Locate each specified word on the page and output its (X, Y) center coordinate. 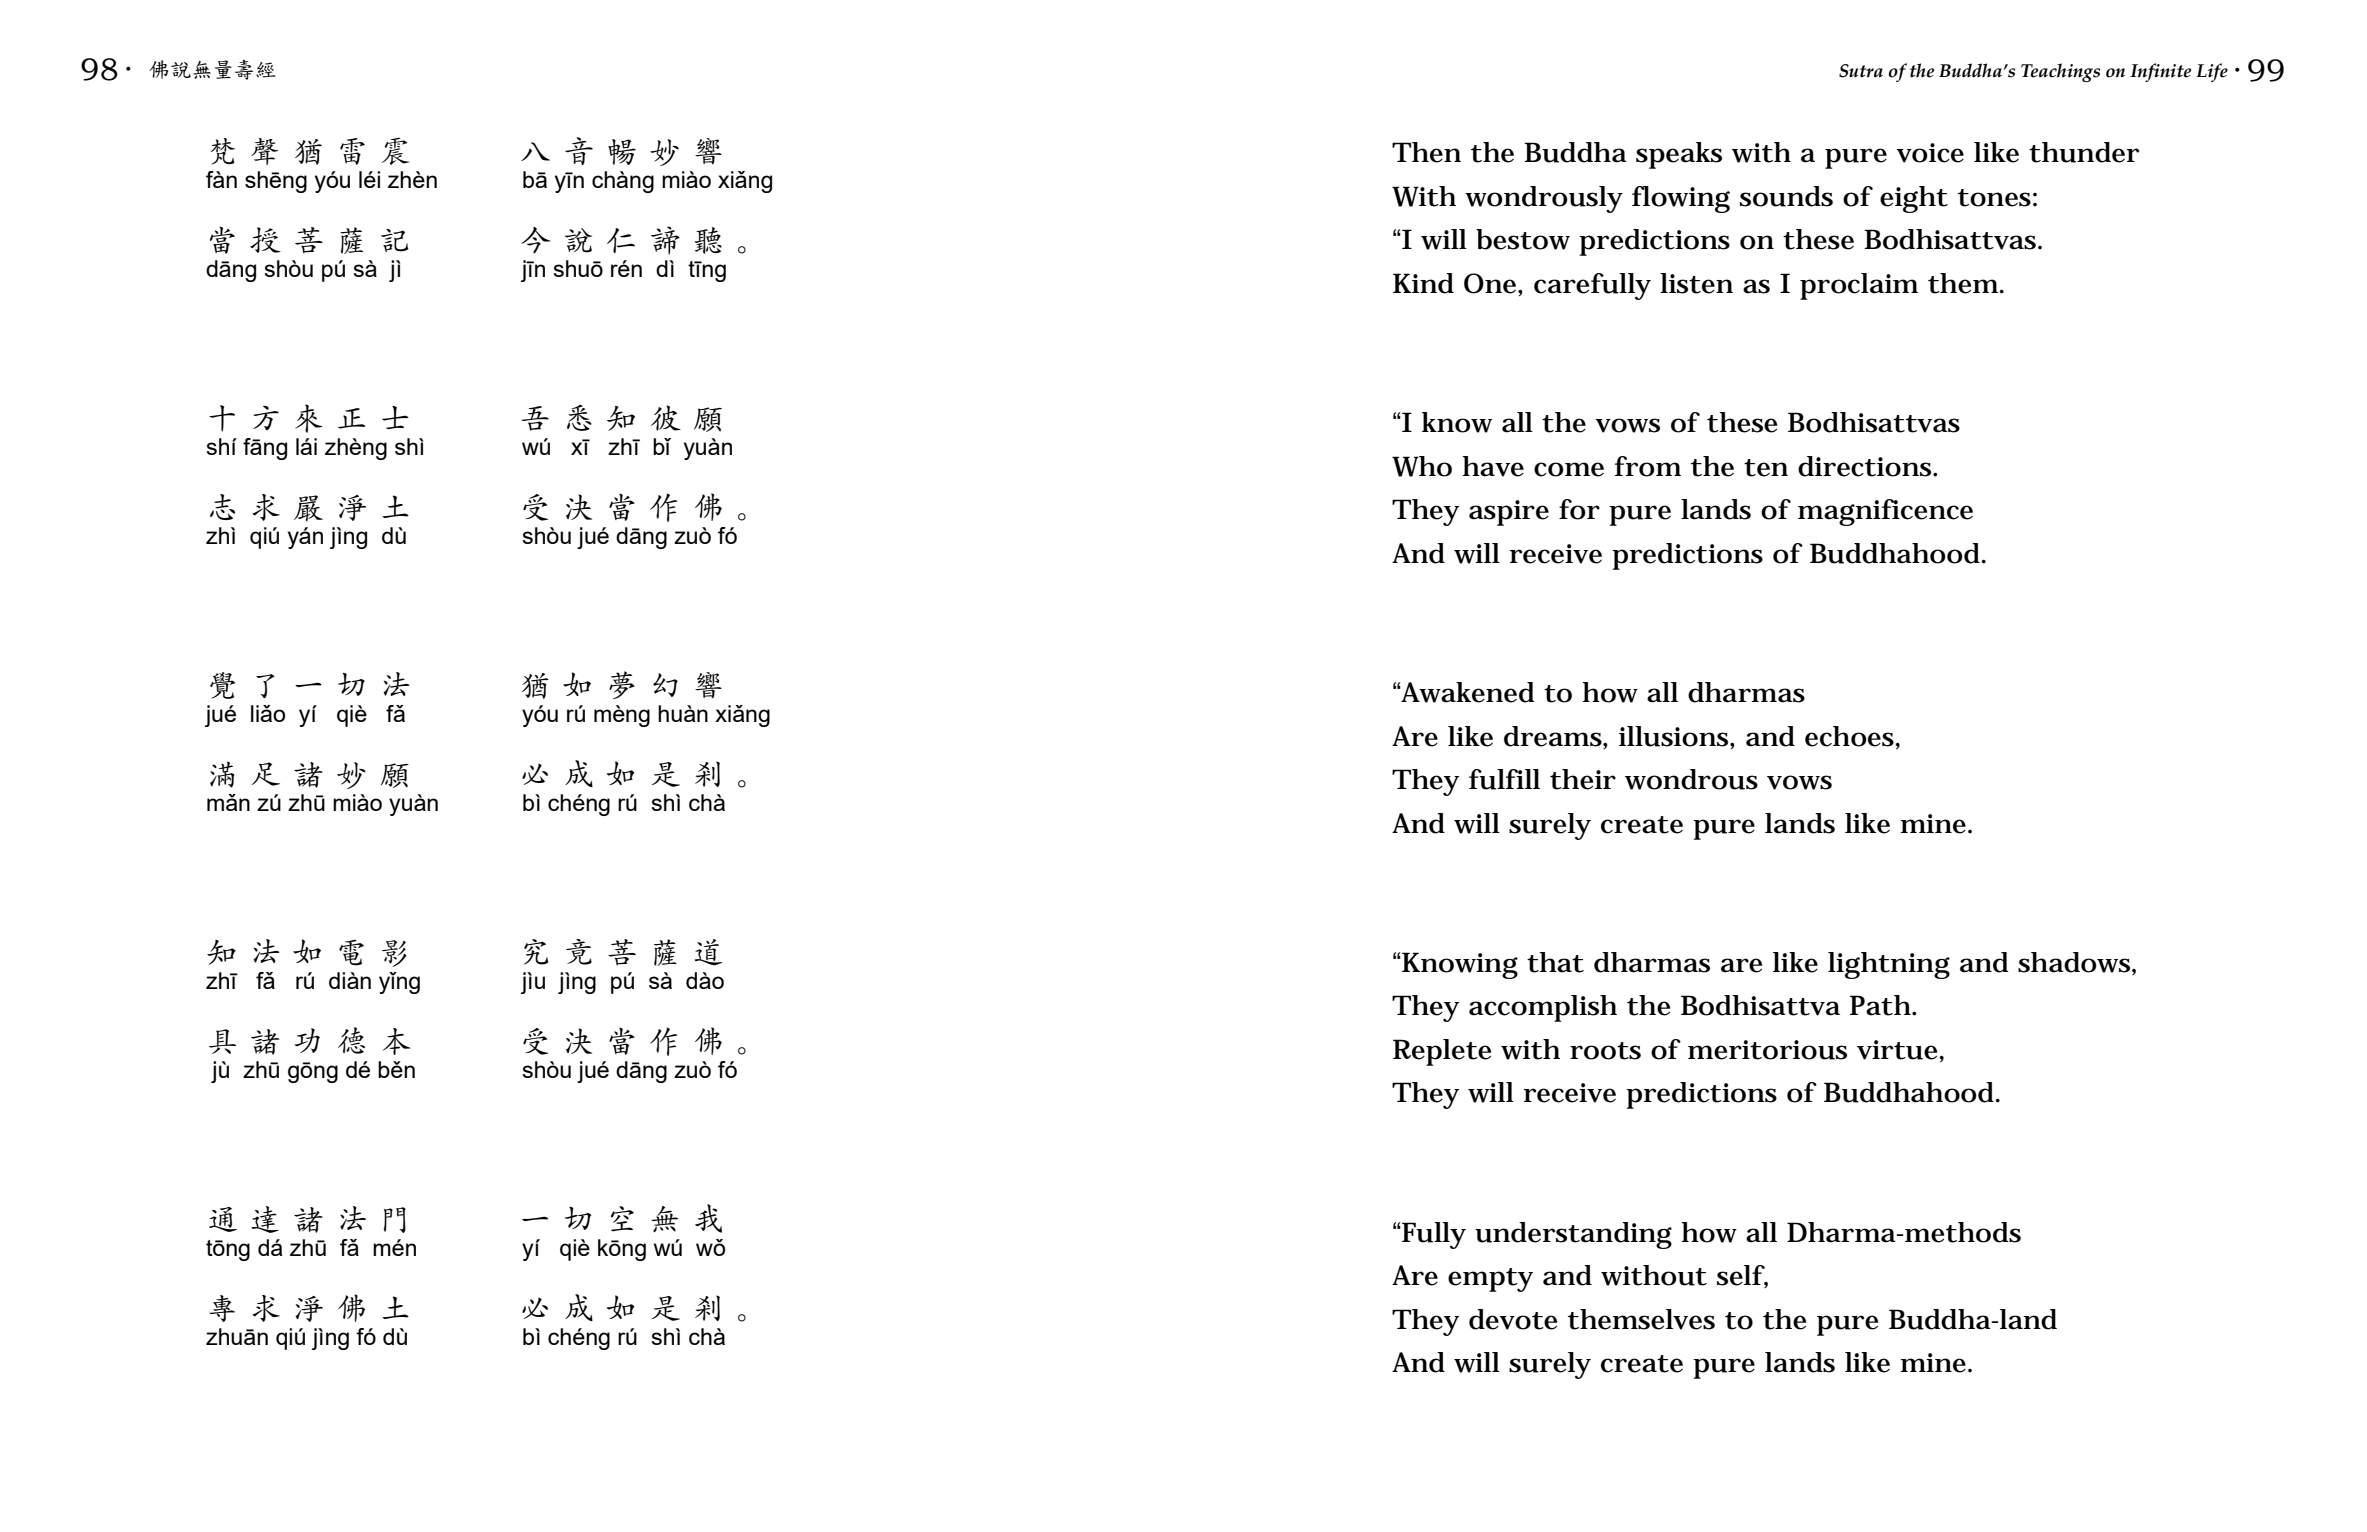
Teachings (2060, 72)
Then (1426, 152)
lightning (1889, 965)
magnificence (1885, 512)
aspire (1509, 513)
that (1555, 962)
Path (1881, 1005)
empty (1490, 1280)
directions (1866, 466)
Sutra (1861, 71)
